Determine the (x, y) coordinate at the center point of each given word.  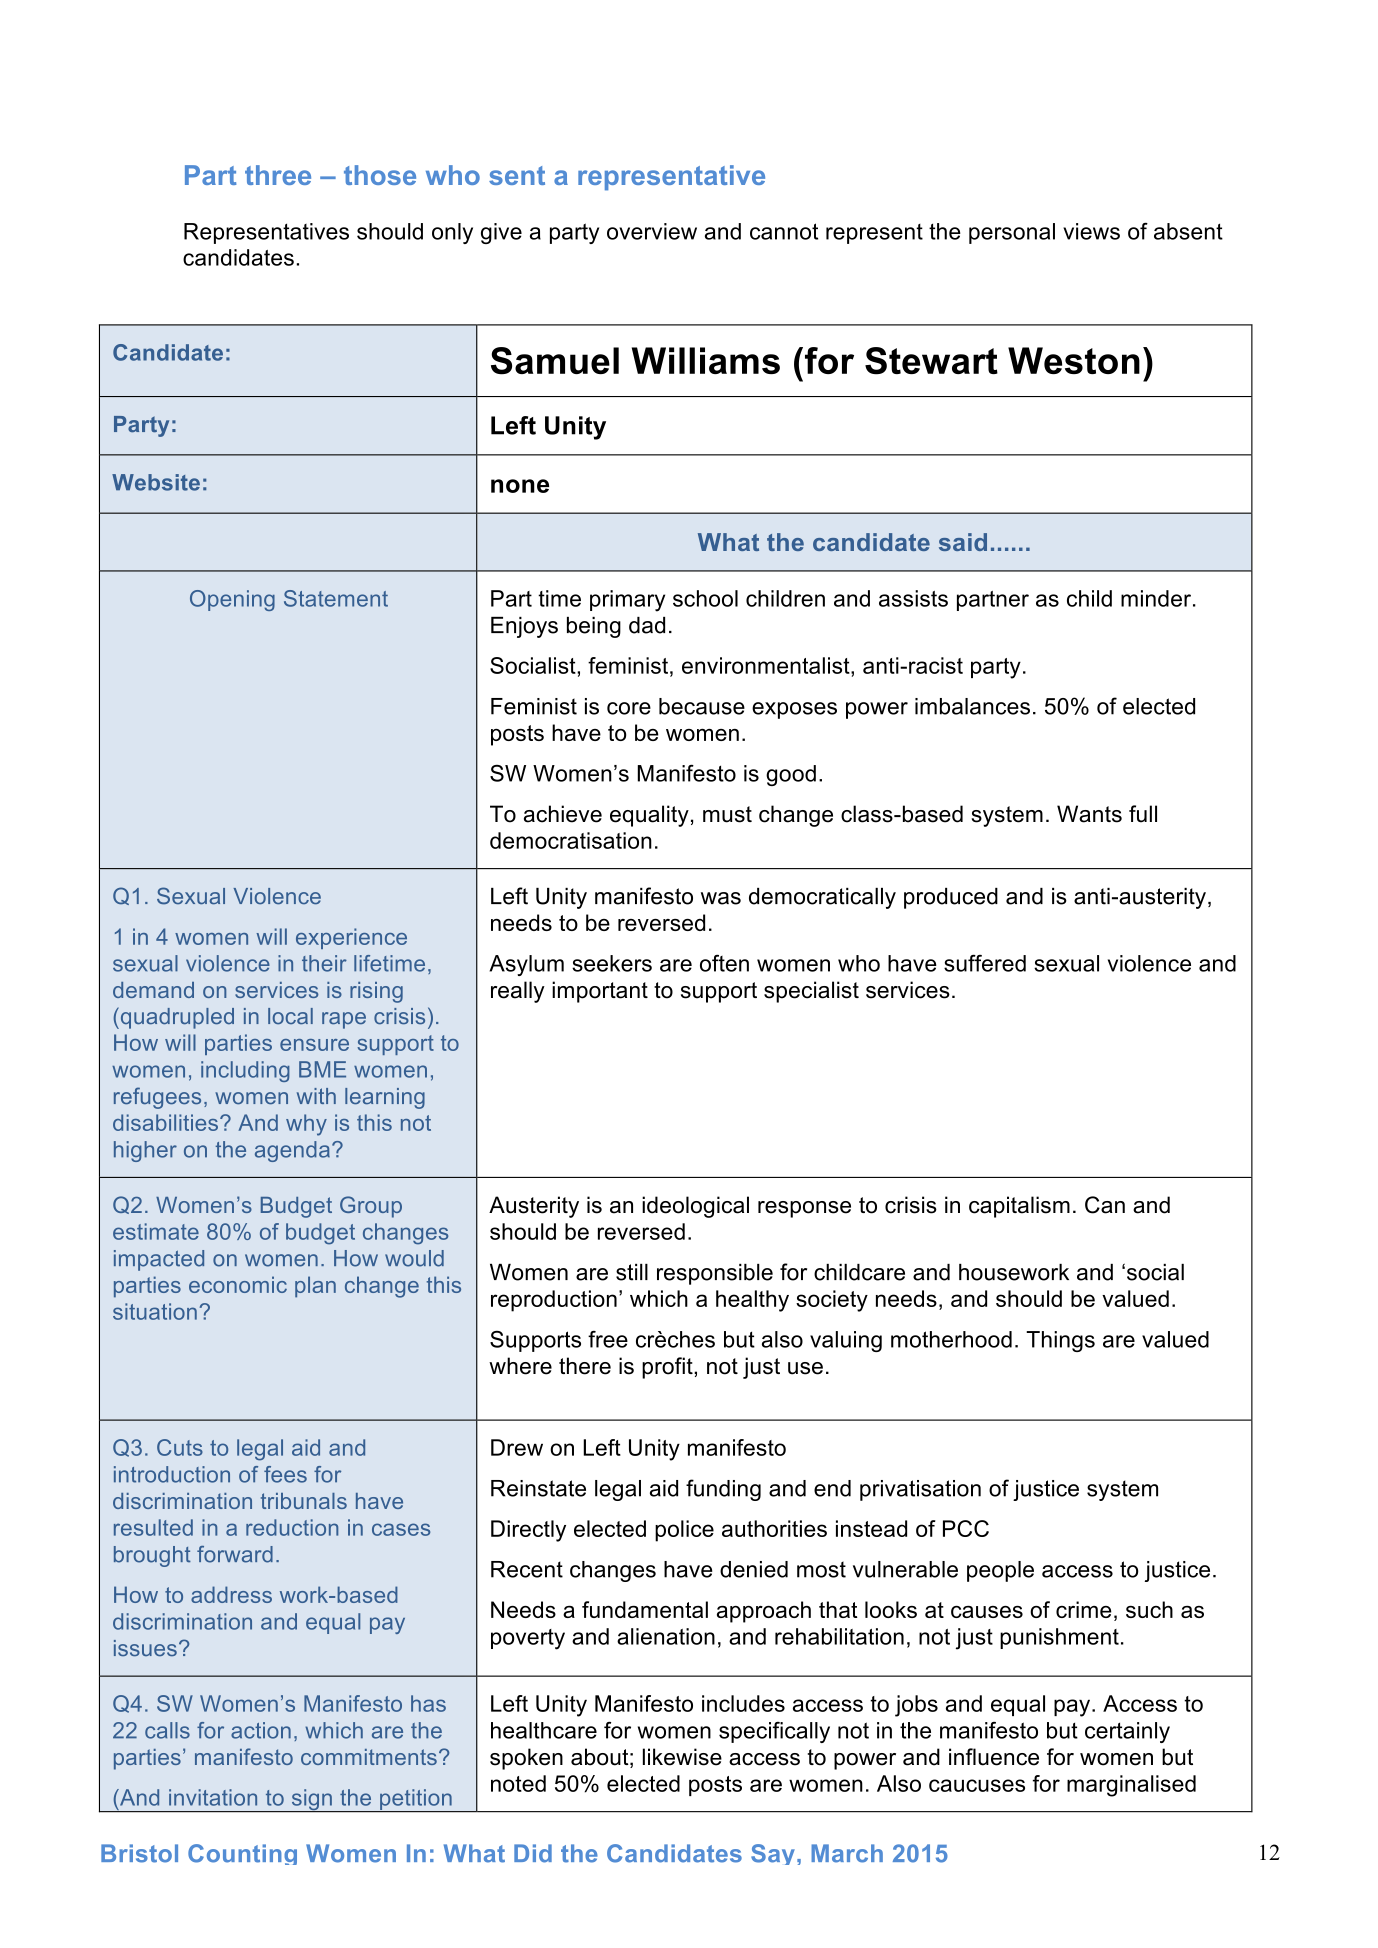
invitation (213, 1797)
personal (1012, 233)
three (278, 175)
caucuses (977, 1785)
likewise (682, 1757)
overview (652, 231)
